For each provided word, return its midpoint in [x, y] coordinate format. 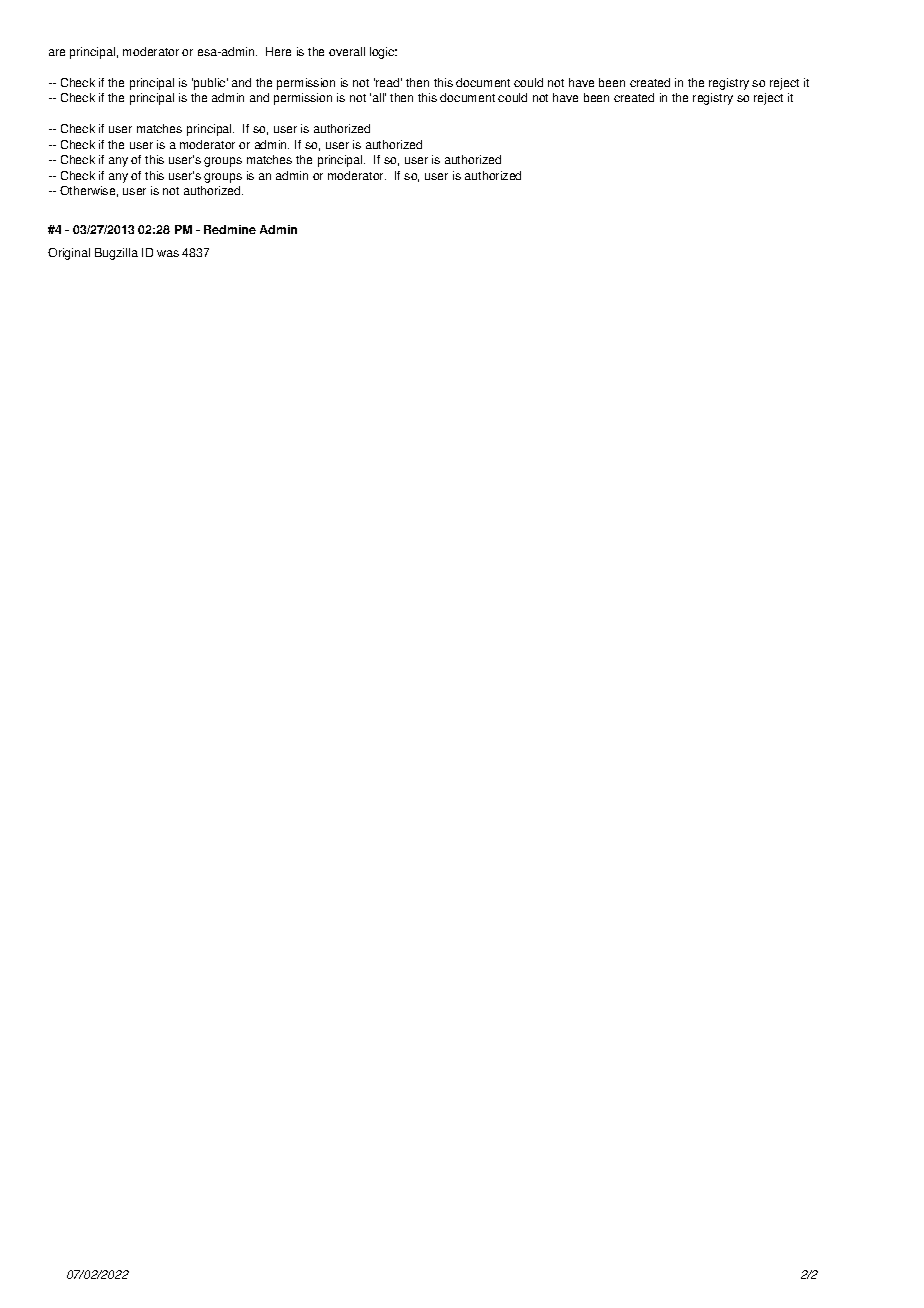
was [168, 253]
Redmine [230, 229]
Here [278, 51]
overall [347, 51]
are [57, 52]
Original [69, 254]
